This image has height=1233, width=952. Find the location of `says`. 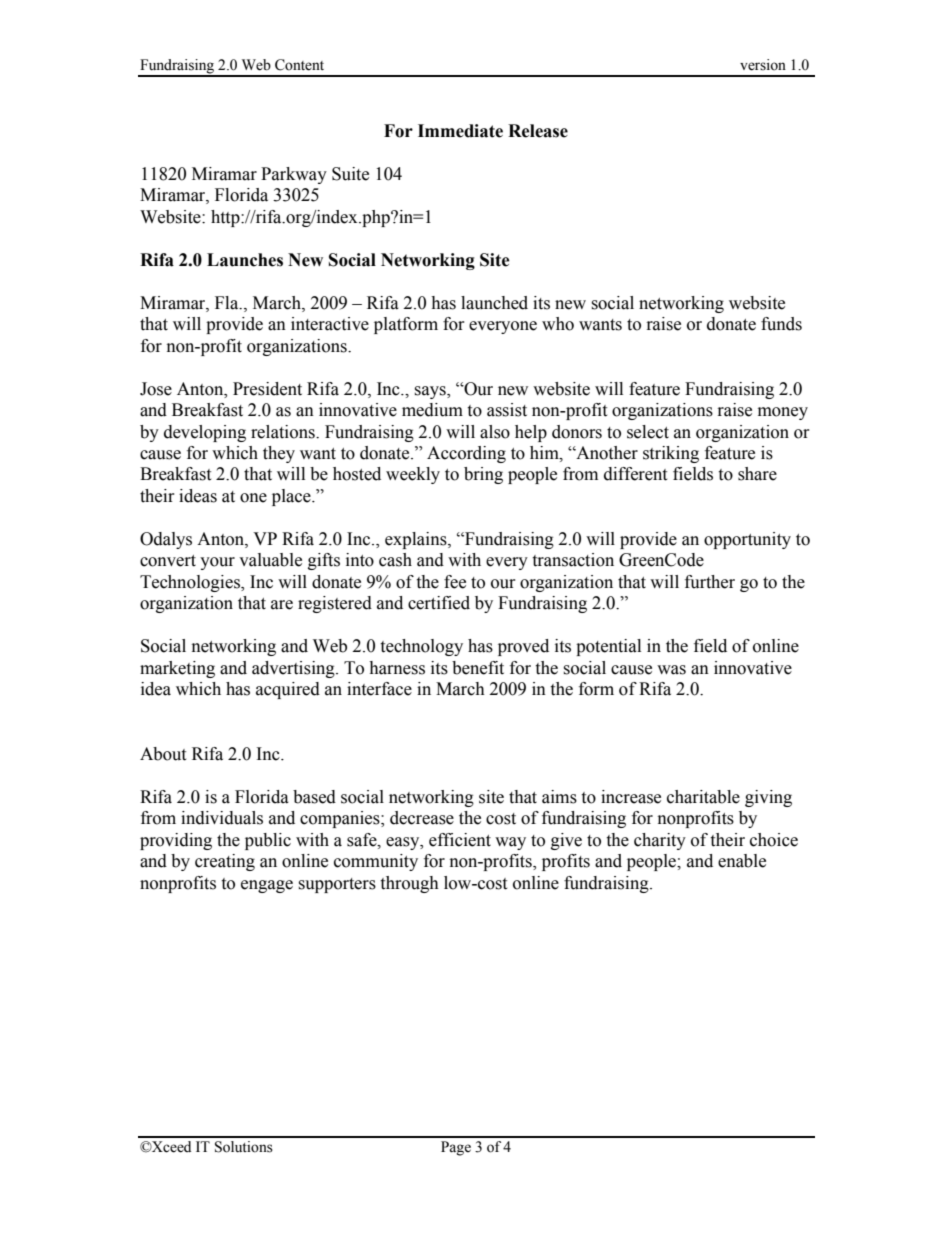

says is located at coordinates (431, 392).
